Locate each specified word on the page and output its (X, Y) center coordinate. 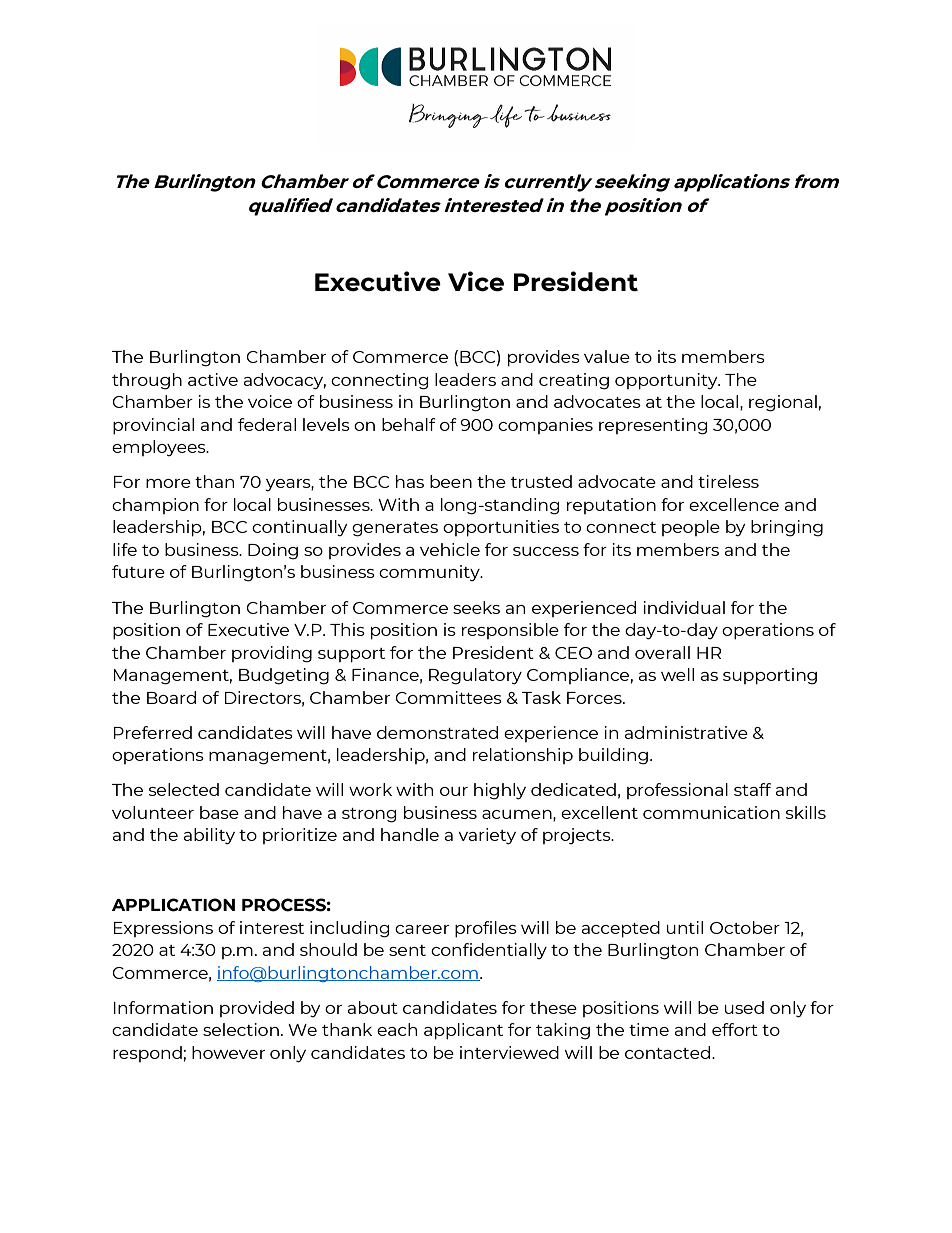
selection (241, 1029)
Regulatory (475, 676)
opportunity (667, 381)
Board (171, 697)
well (677, 674)
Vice (476, 281)
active (213, 379)
